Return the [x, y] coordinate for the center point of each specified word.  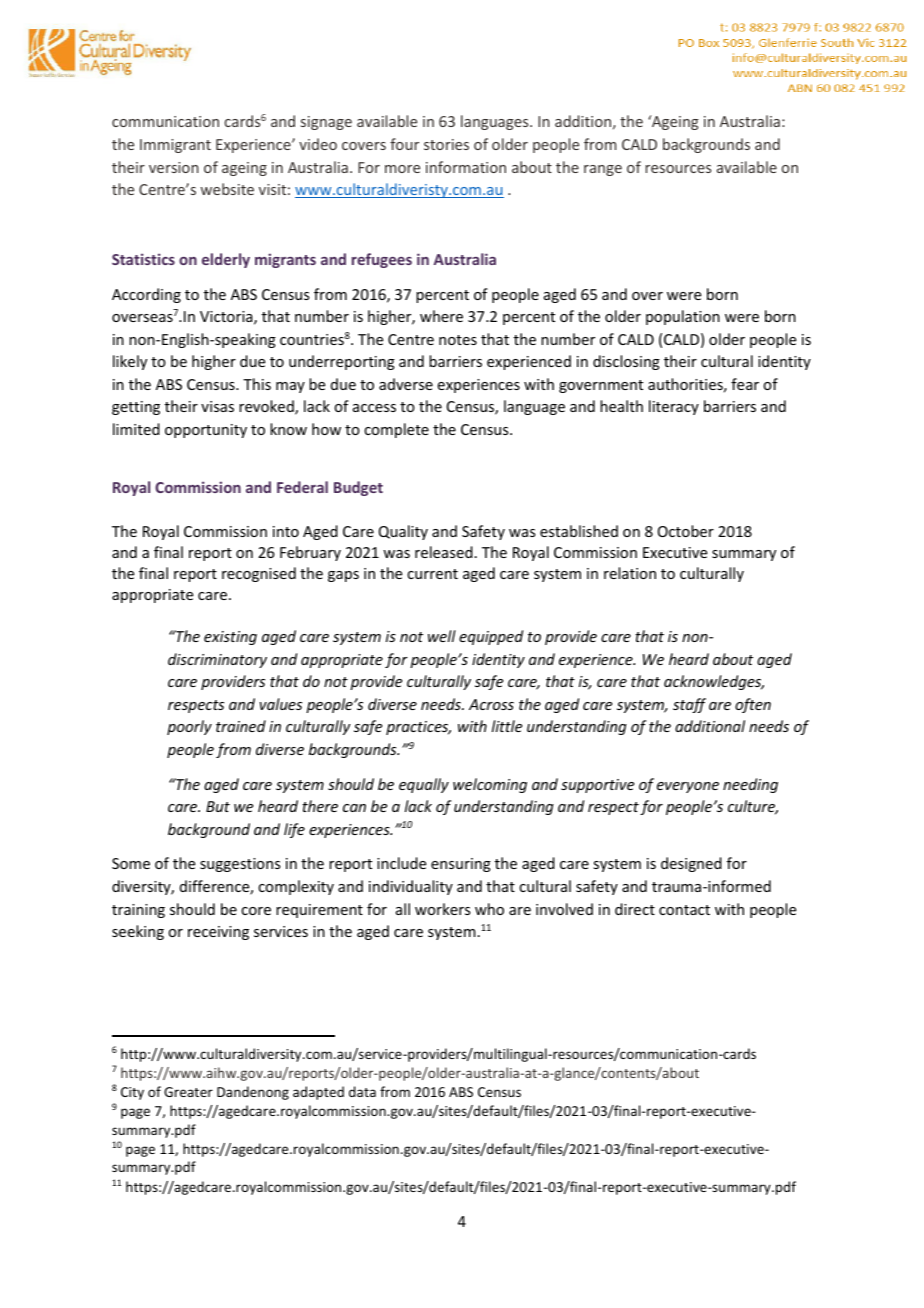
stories [446, 144]
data [362, 1091]
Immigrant [175, 146]
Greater [188, 1092]
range [603, 170]
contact [684, 910]
